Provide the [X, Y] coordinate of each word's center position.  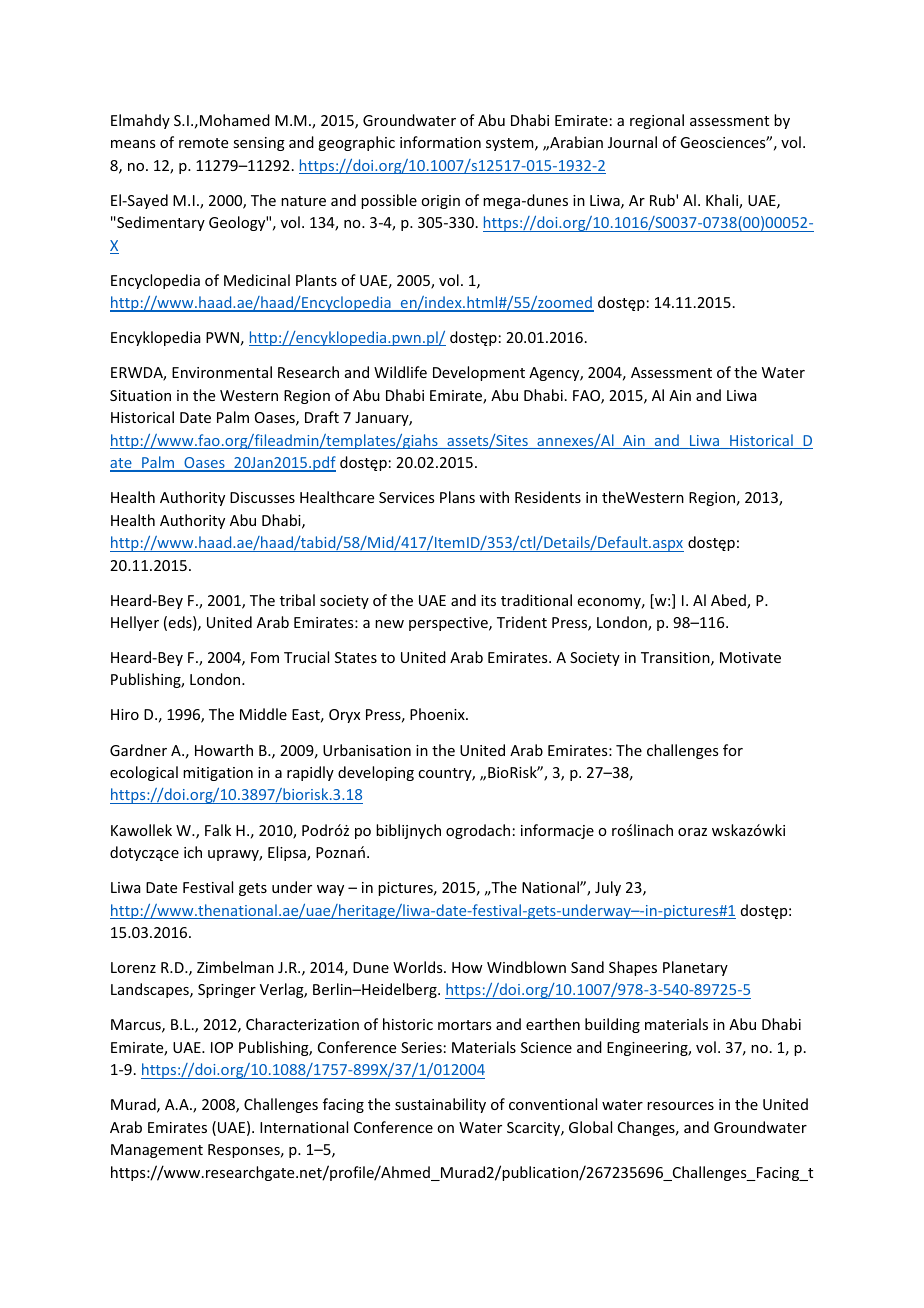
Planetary [695, 968]
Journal [632, 142]
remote [203, 143]
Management [157, 1151]
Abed [729, 601]
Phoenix [438, 714]
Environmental [222, 372]
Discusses [262, 497]
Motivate [750, 657]
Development [479, 373]
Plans [457, 497]
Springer [227, 991]
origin [440, 202]
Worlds [419, 967]
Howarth [224, 750]
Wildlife [400, 372]
